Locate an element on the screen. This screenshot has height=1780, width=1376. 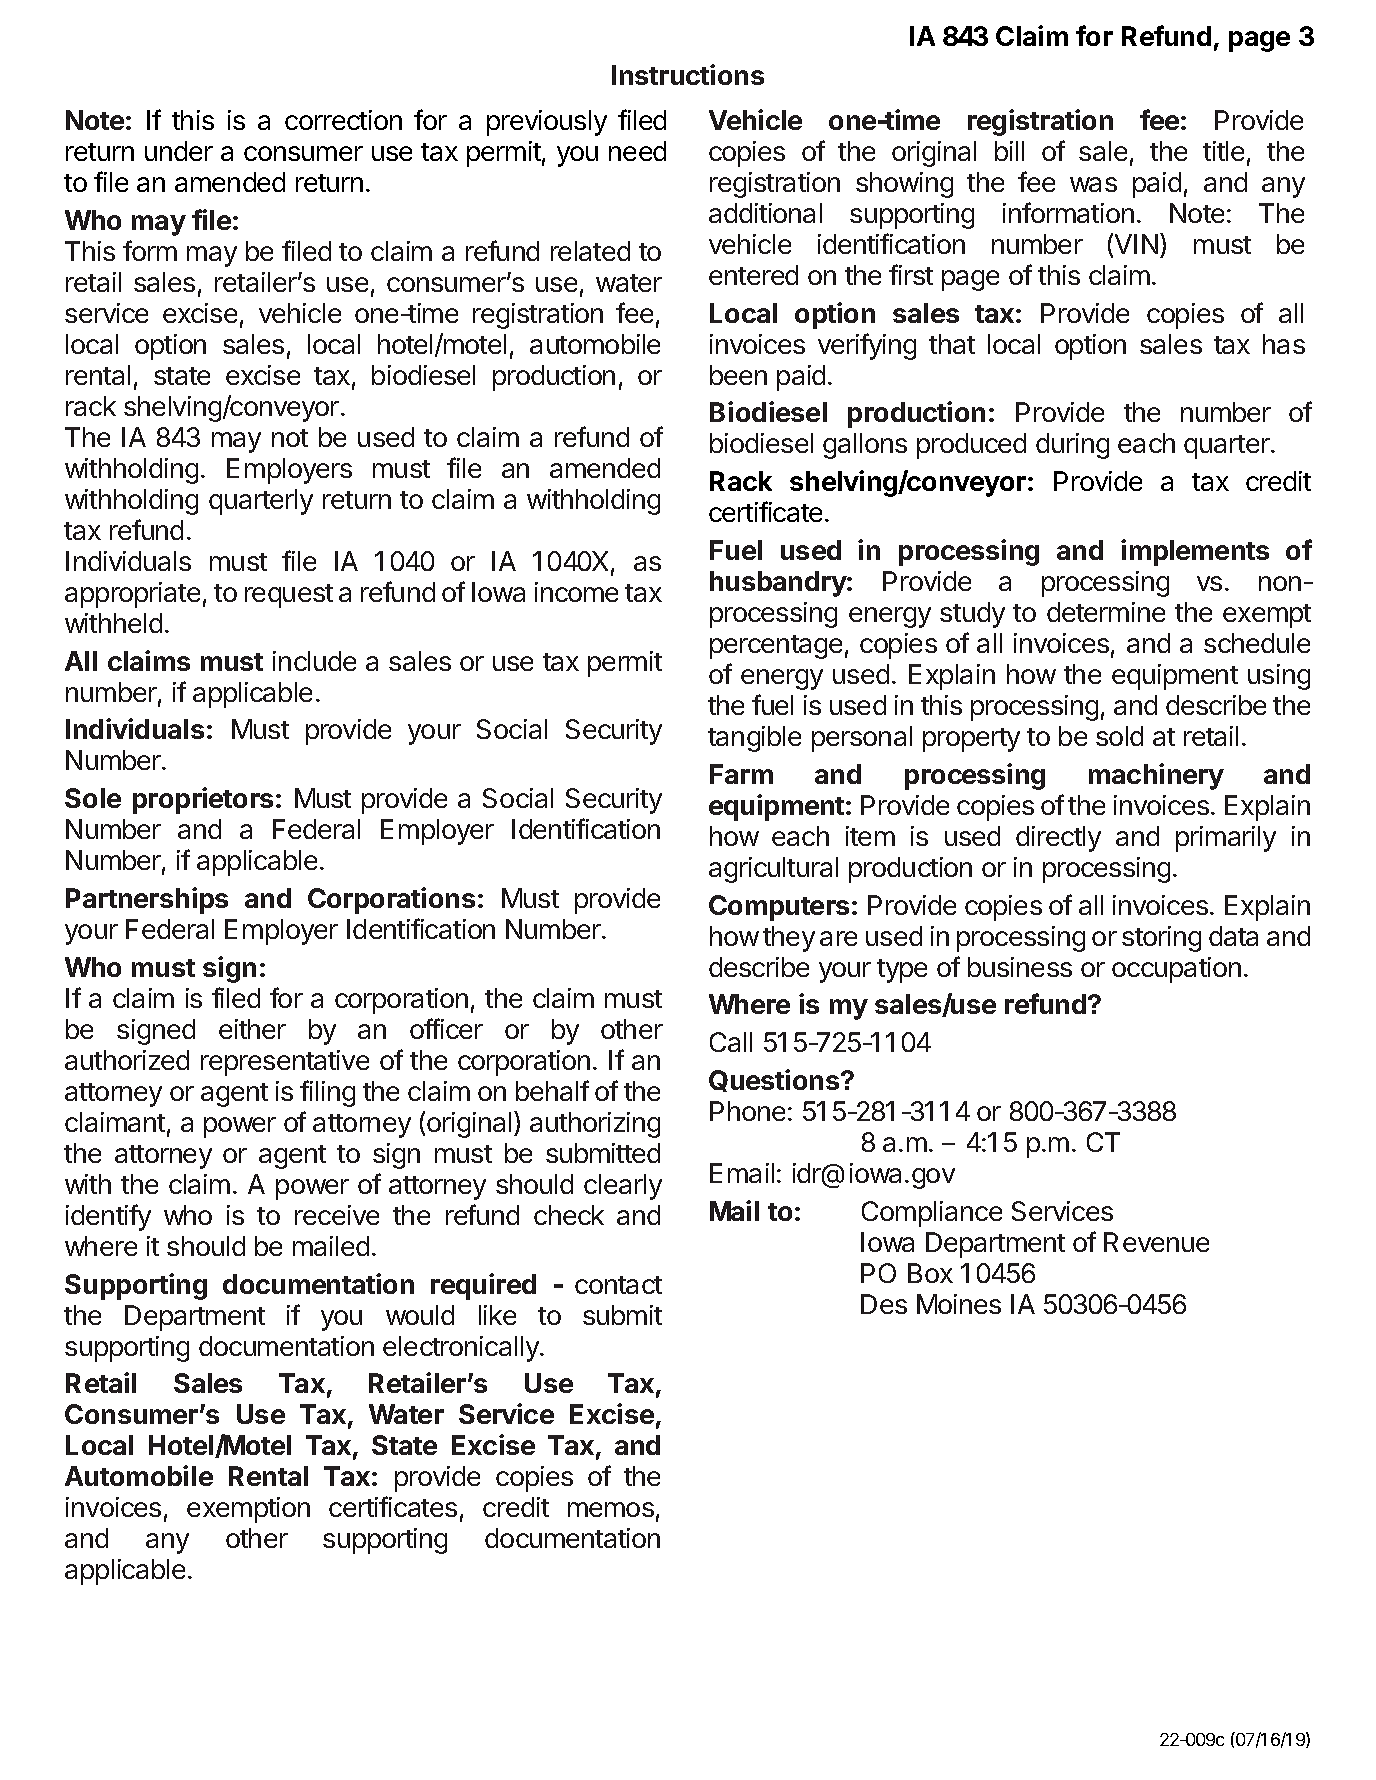
occupation is located at coordinates (1176, 970).
